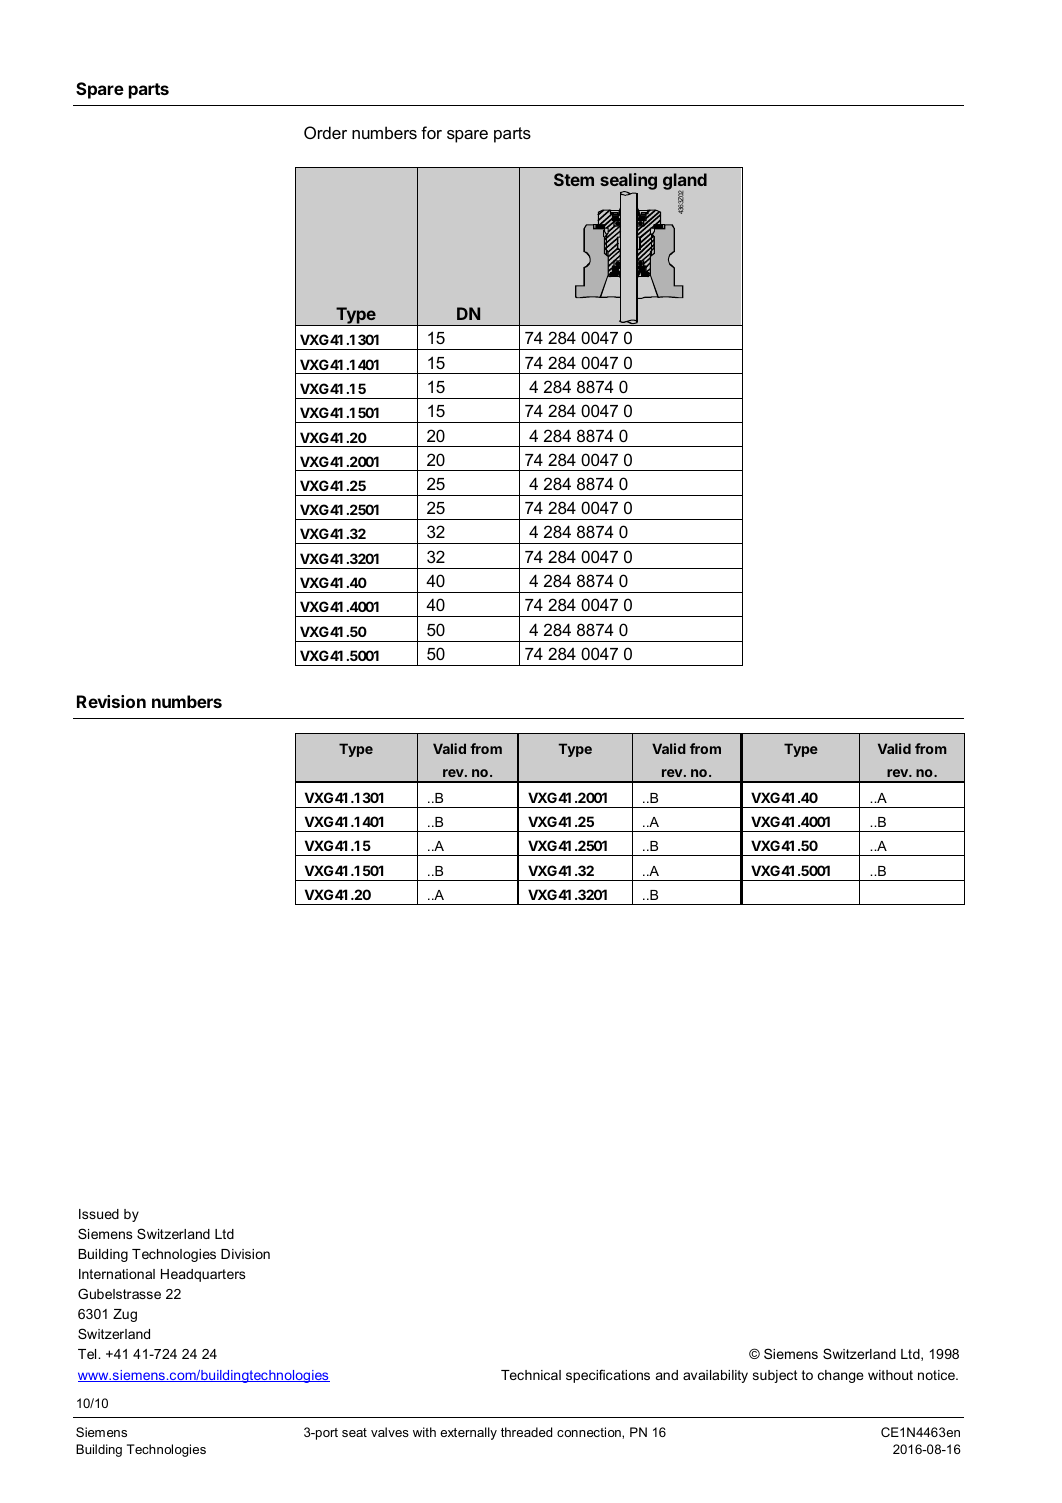 The height and width of the page is (1503, 1062). What do you see at coordinates (245, 1254) in the page?
I see `Division` at bounding box center [245, 1254].
